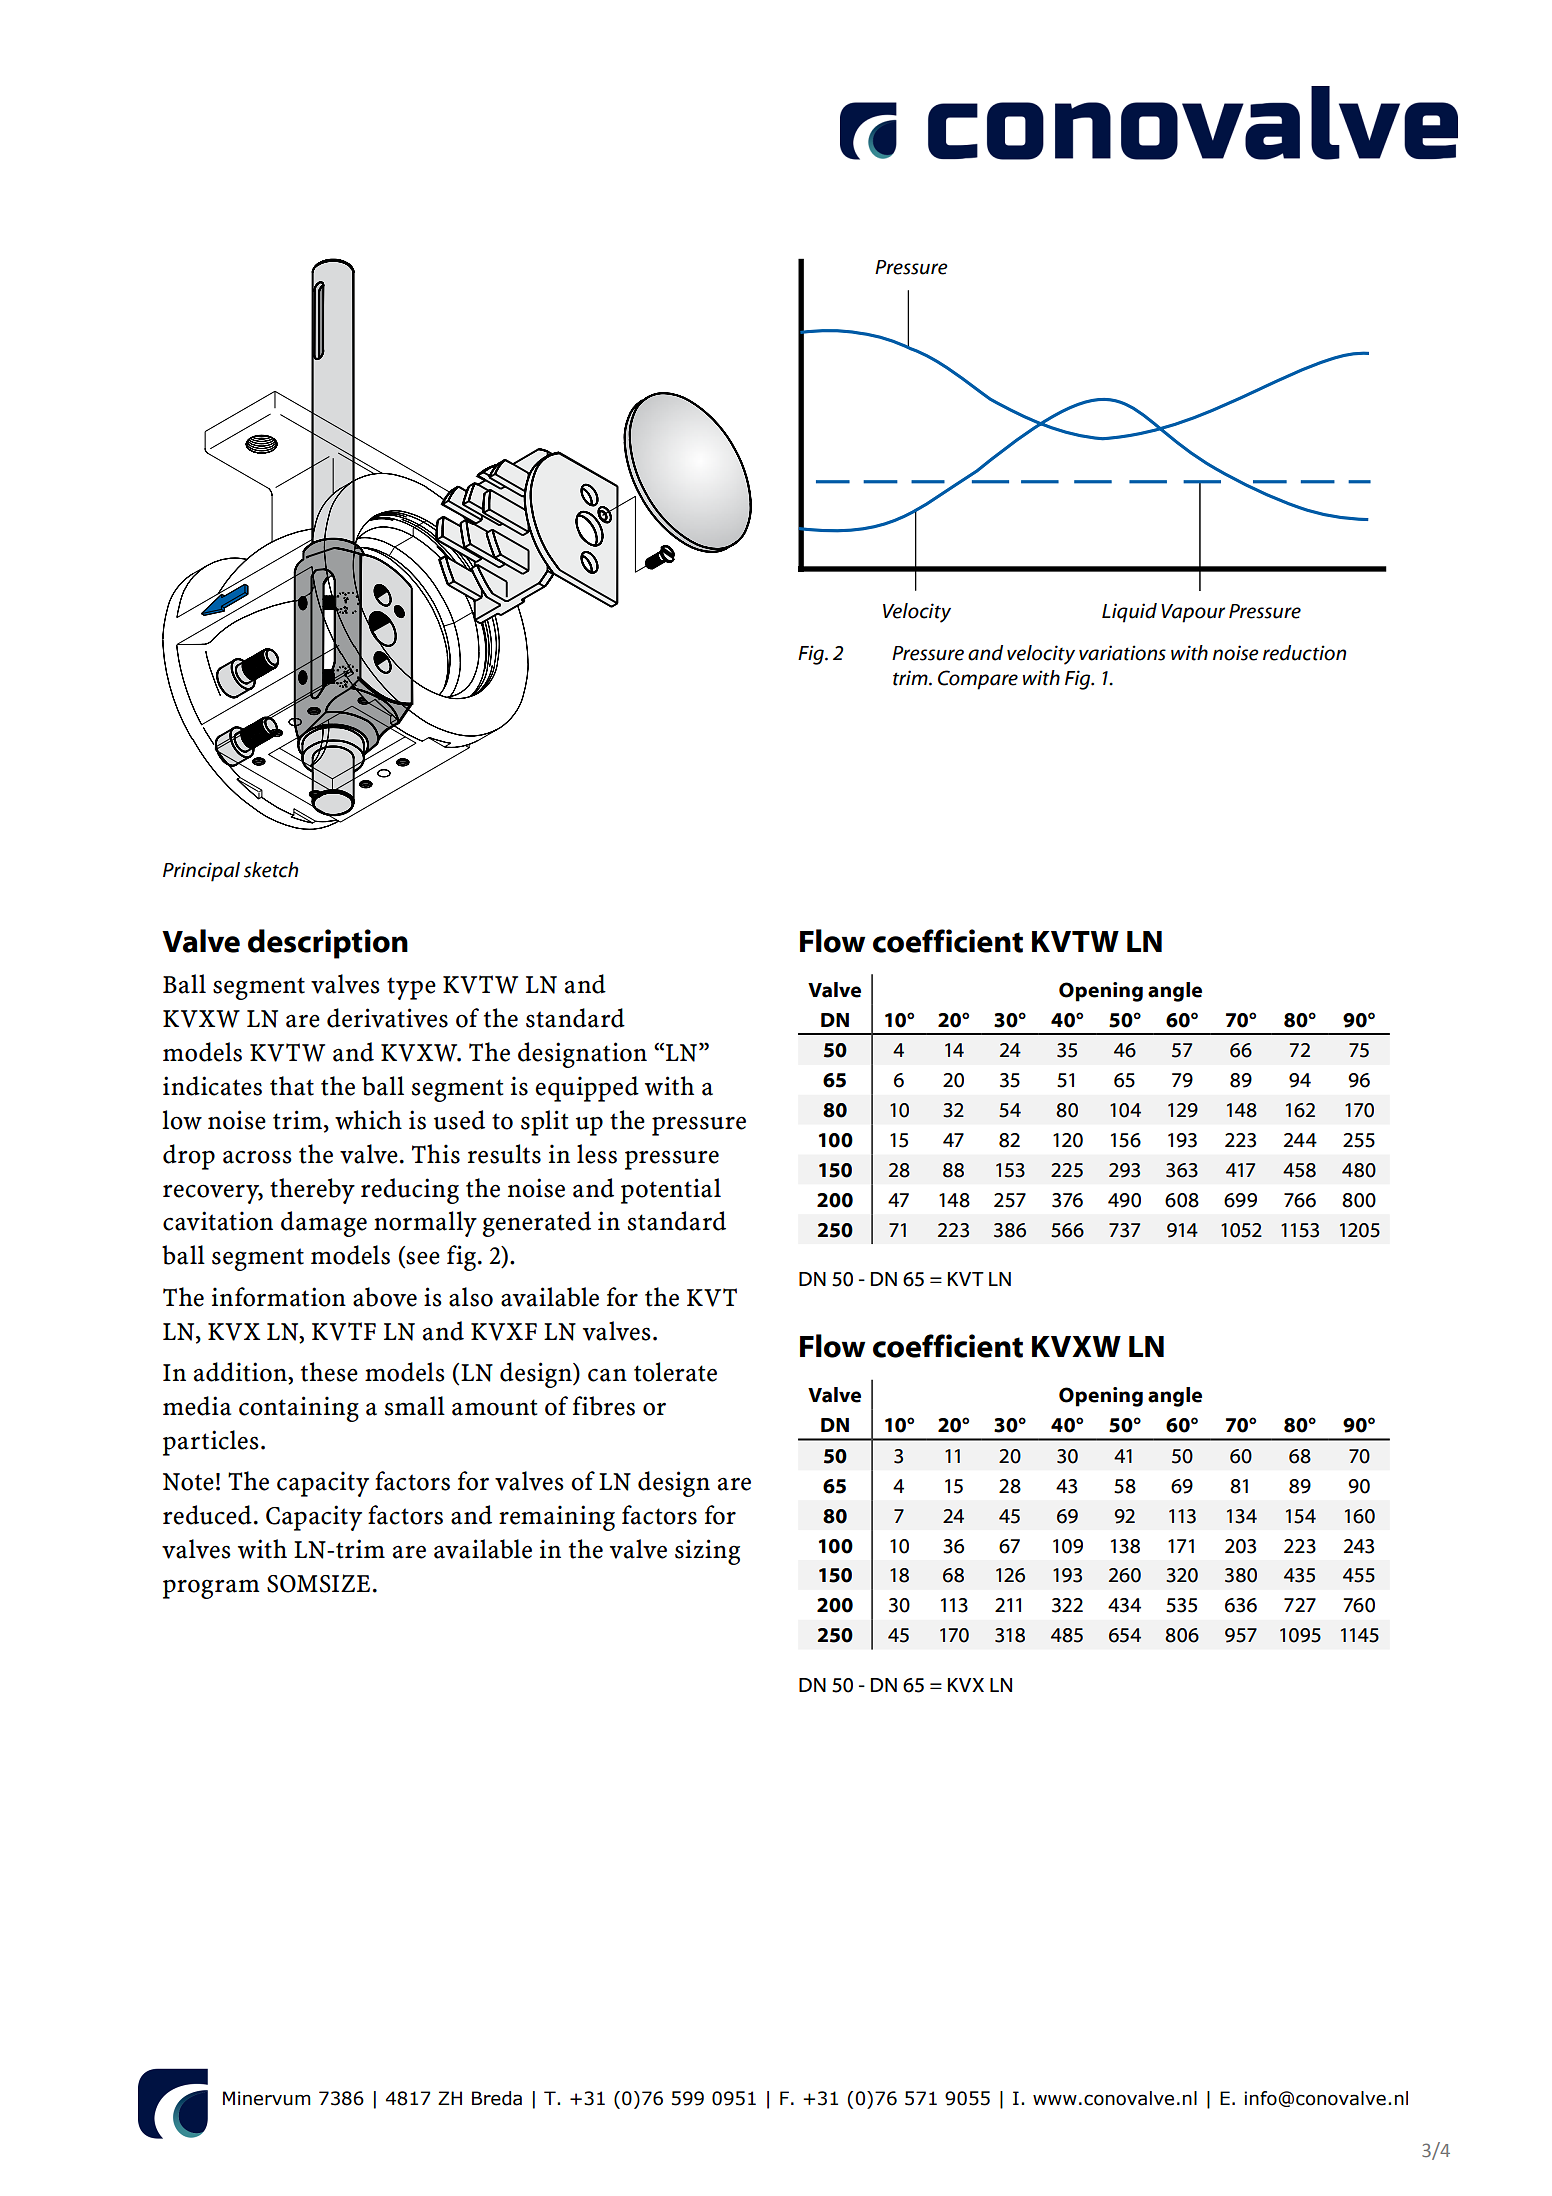 The height and width of the page is (2196, 1552). I want to click on sizing, so click(707, 1552).
